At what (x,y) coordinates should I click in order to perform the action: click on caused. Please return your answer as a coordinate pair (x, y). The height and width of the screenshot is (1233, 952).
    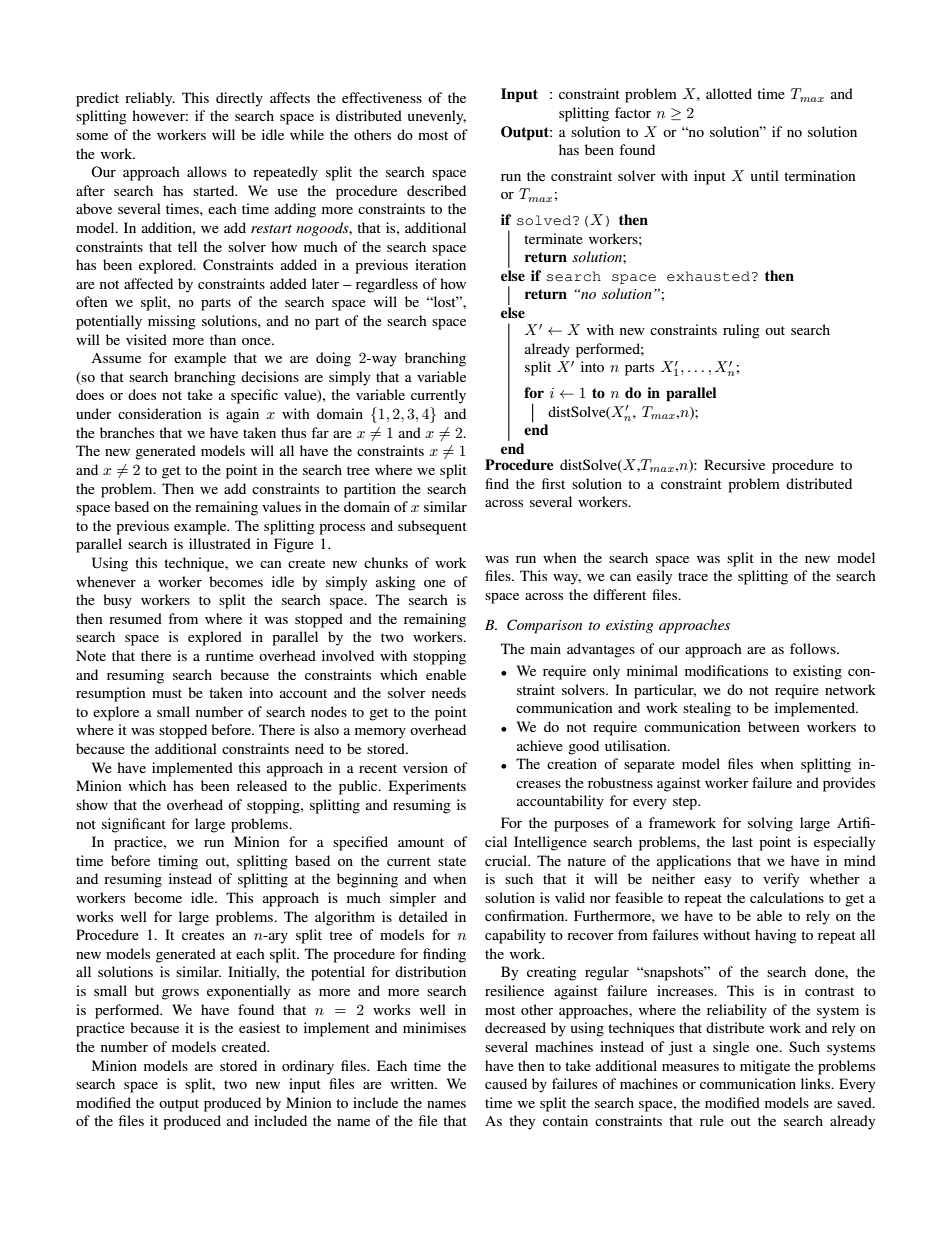
    Looking at the image, I should click on (506, 1083).
